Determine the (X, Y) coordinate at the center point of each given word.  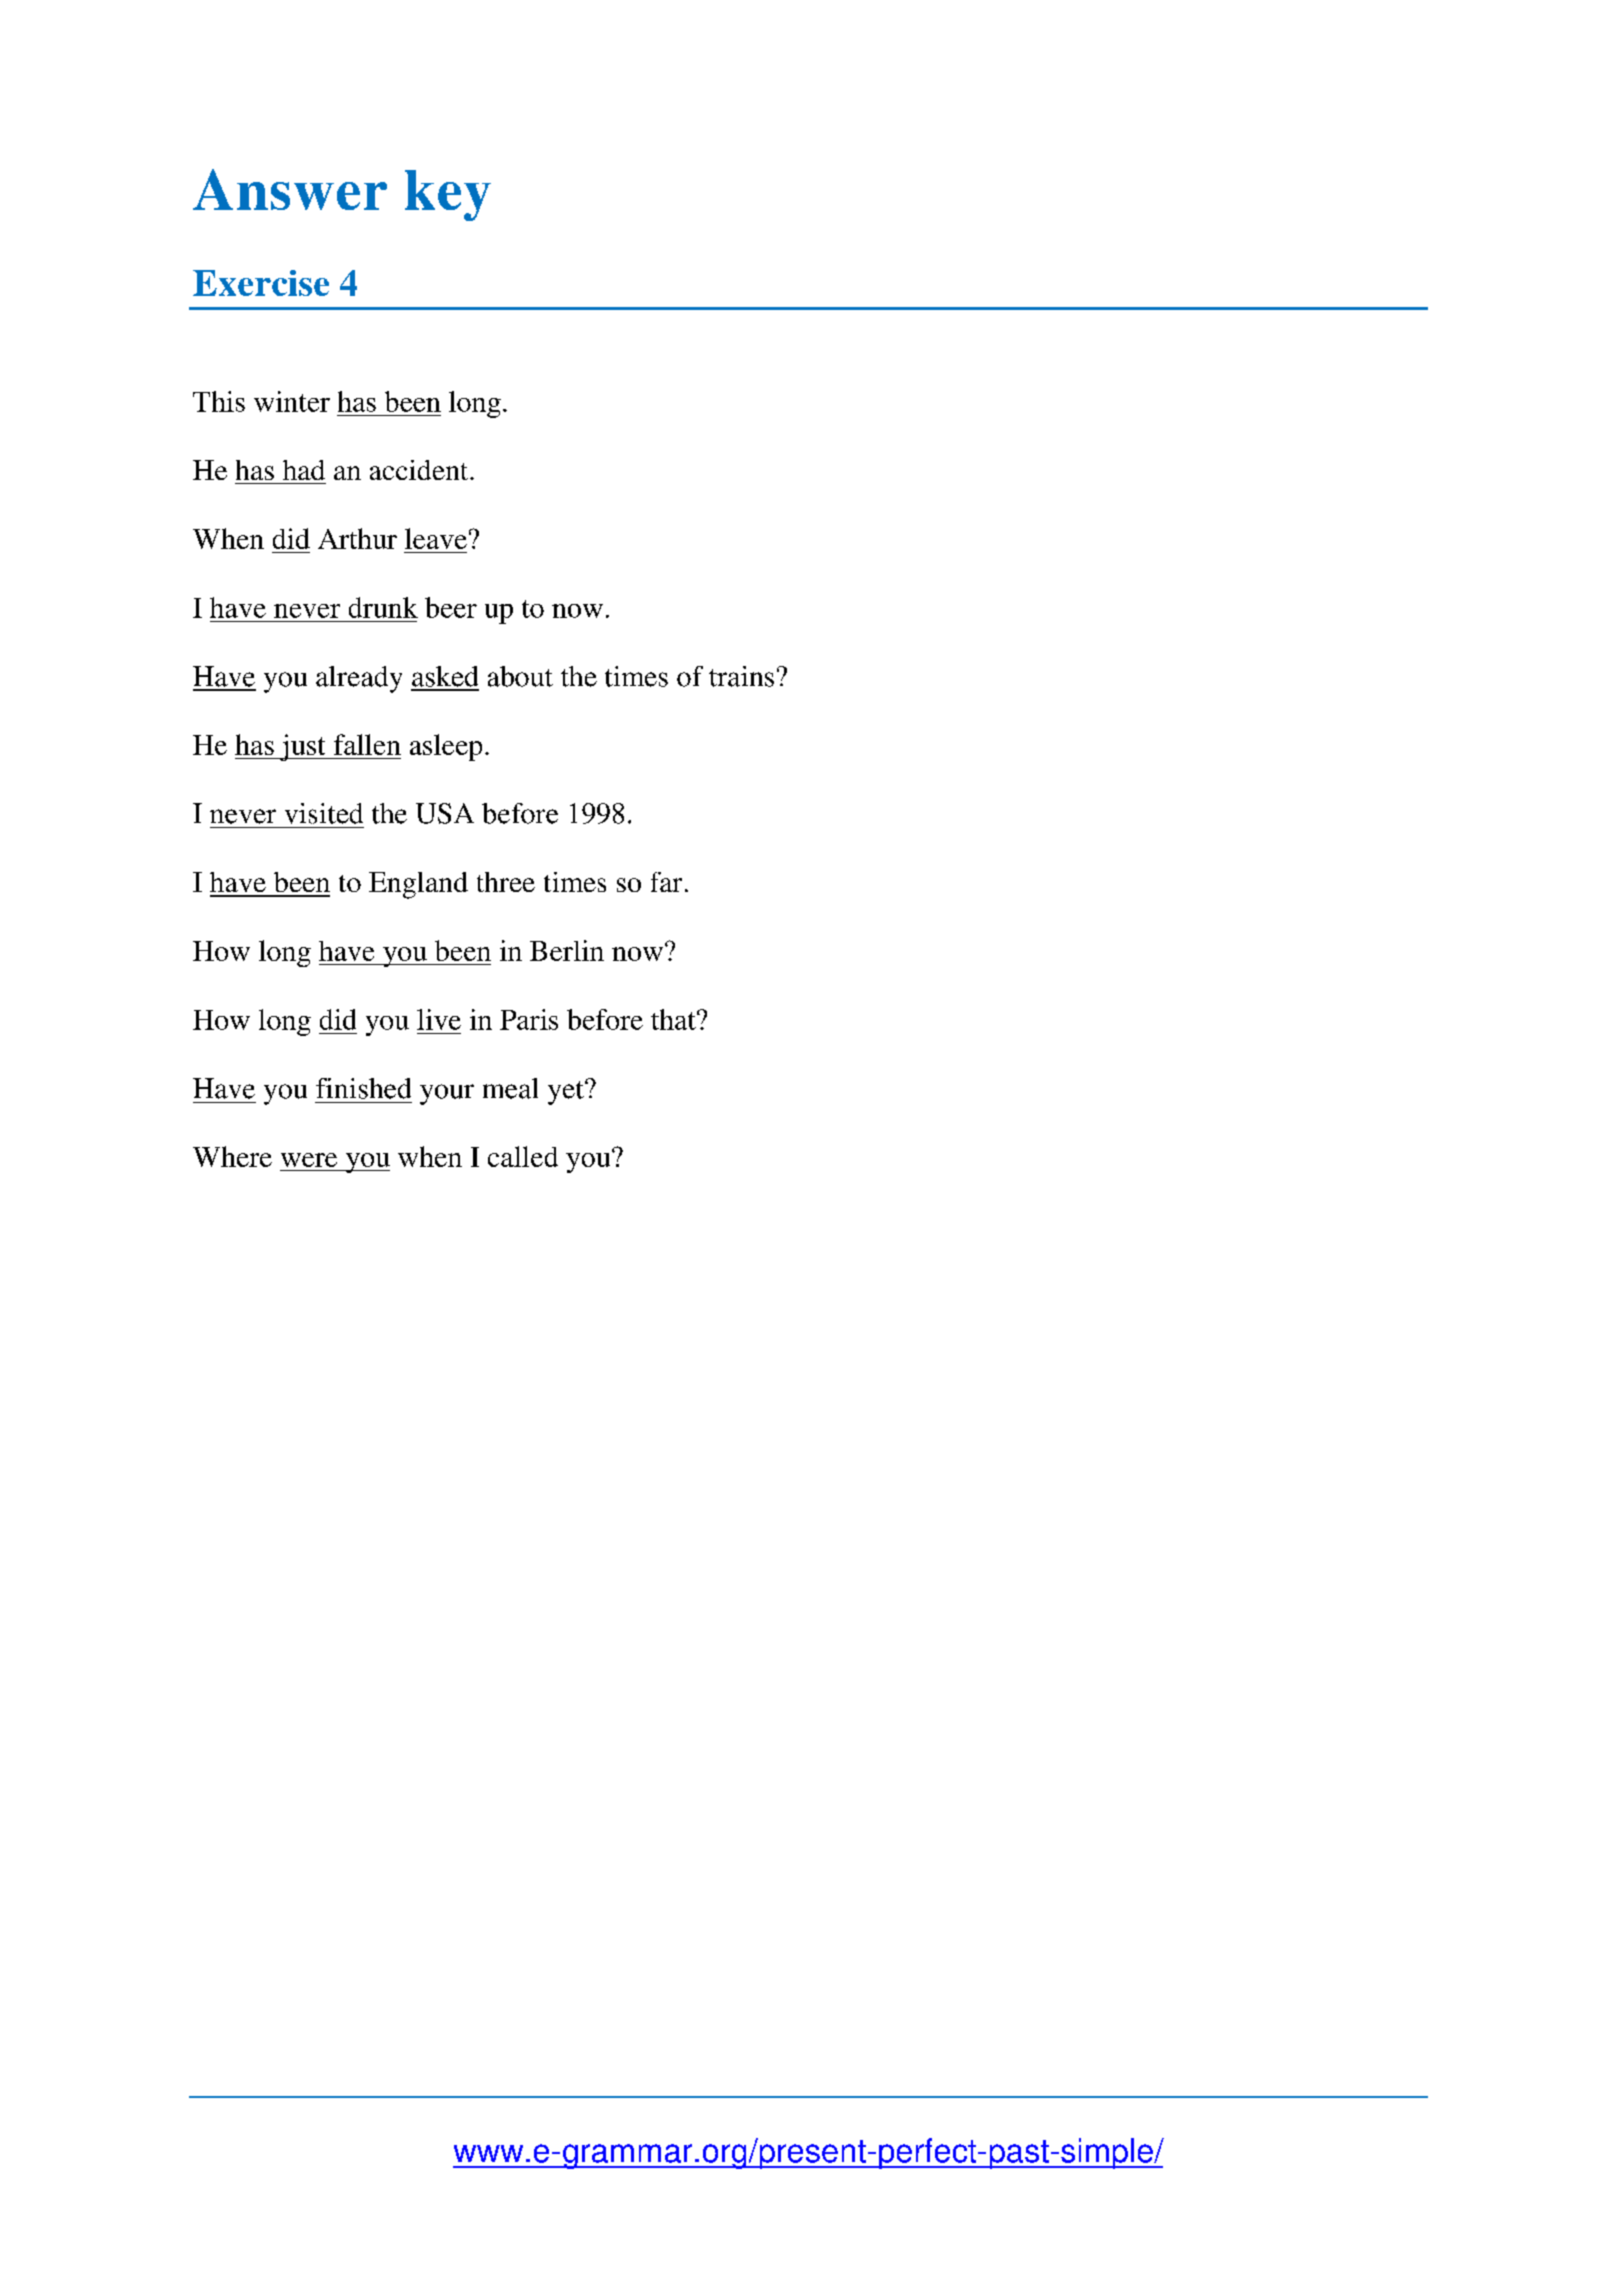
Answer (290, 189)
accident (420, 470)
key (448, 195)
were (309, 1160)
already (359, 679)
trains (741, 676)
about (520, 676)
